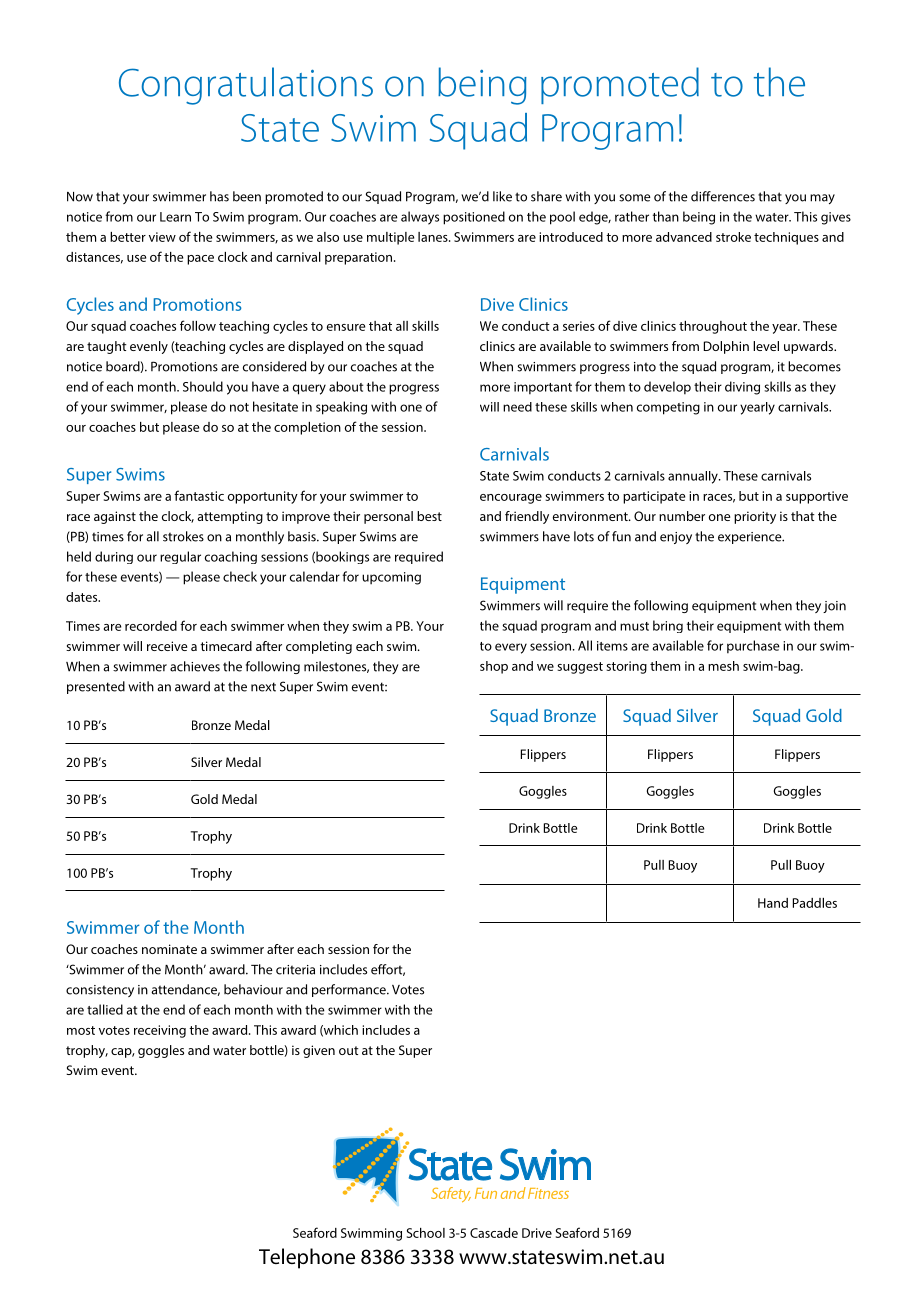 Image resolution: width=924 pixels, height=1308 pixels. Describe the element at coordinates (307, 1258) in the screenshot. I see `Telephone` at that location.
